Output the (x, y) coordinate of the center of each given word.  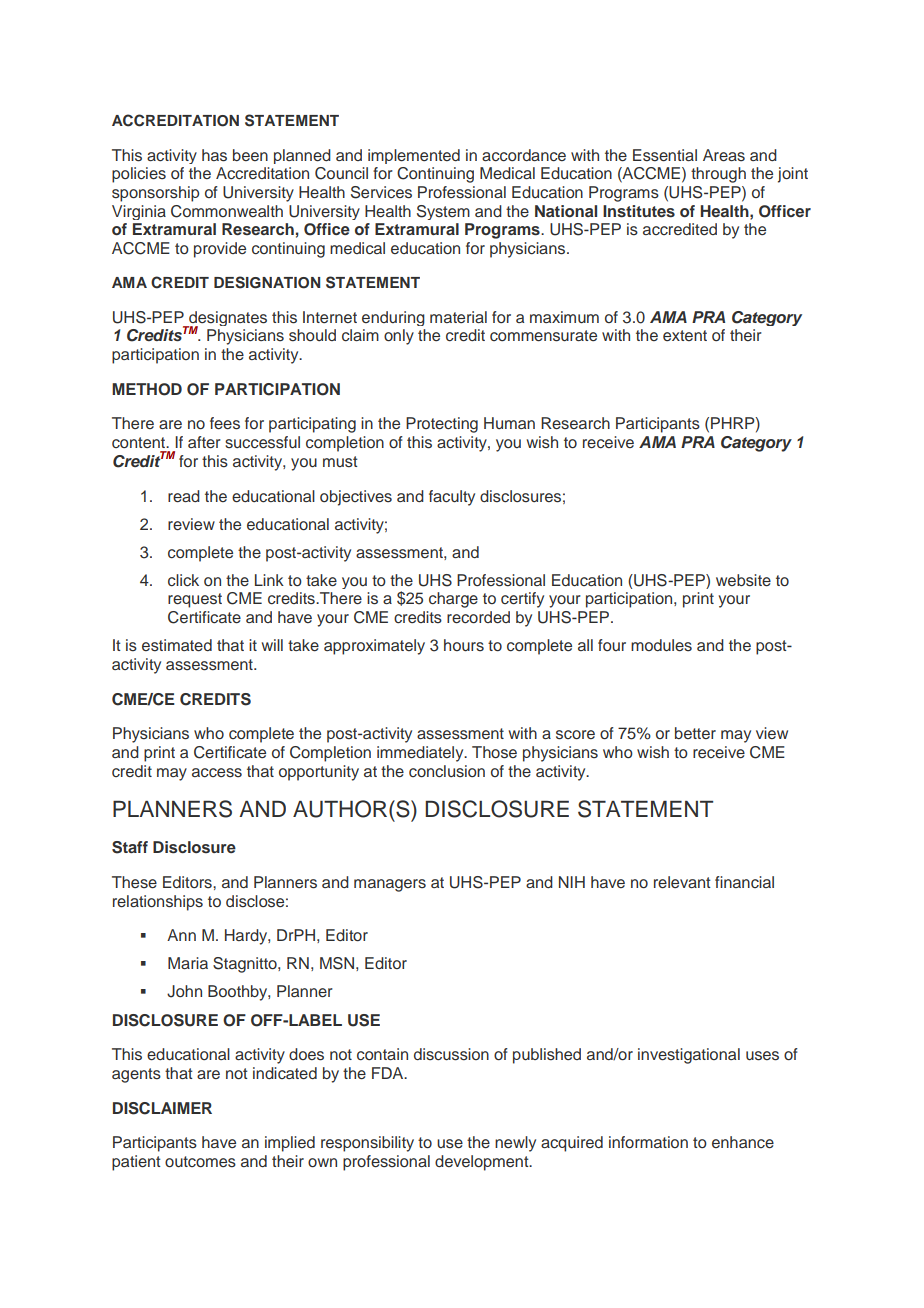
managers (390, 885)
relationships (158, 903)
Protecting (442, 425)
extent (685, 335)
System (443, 212)
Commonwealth (227, 211)
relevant (682, 882)
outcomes (200, 1162)
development (483, 1163)
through (718, 175)
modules (661, 645)
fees (225, 423)
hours (464, 645)
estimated (177, 645)
